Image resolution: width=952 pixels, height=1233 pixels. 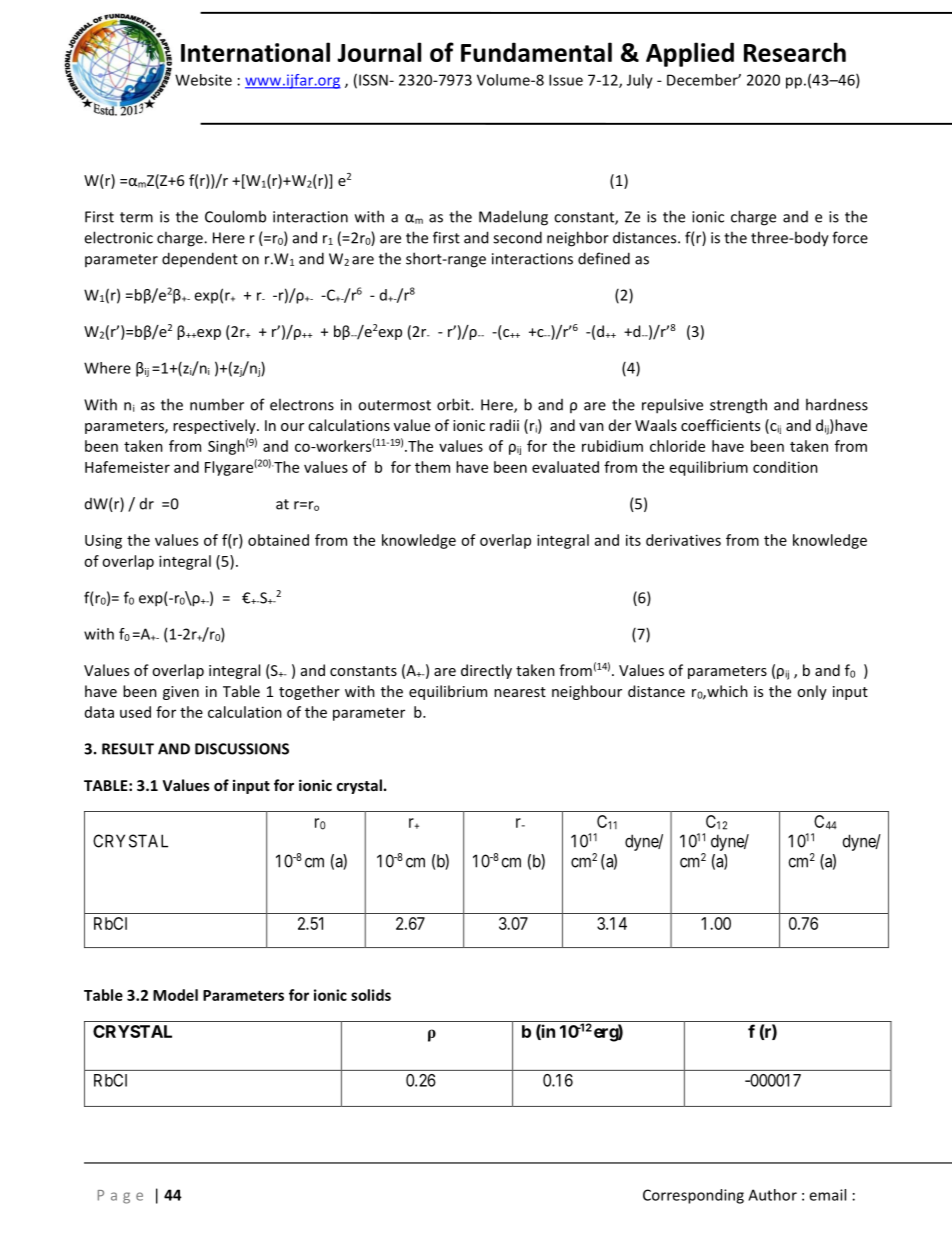 I want to click on Author, so click(x=772, y=1195).
